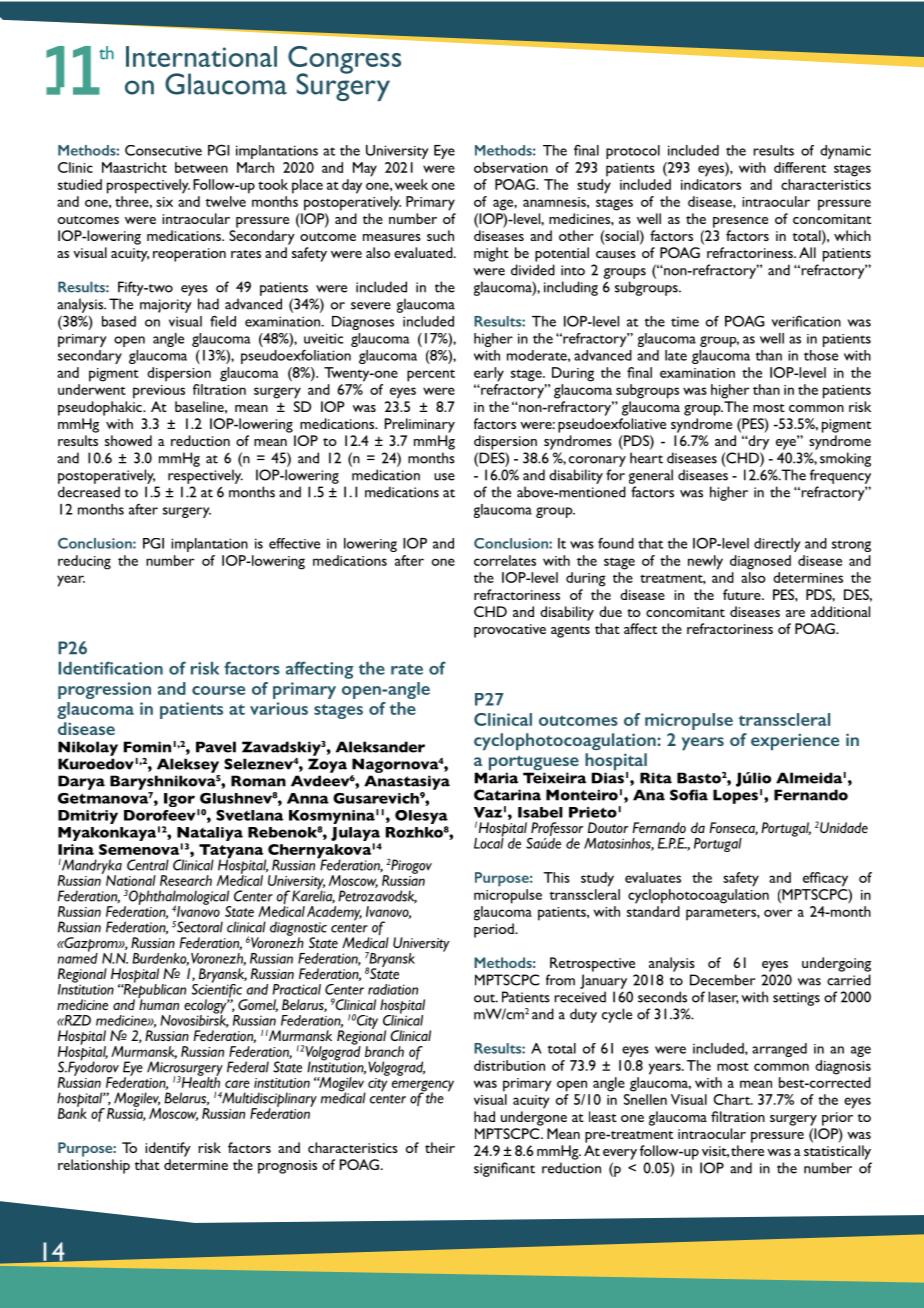 The width and height of the screenshot is (924, 1308). I want to click on smoking, so click(845, 459).
